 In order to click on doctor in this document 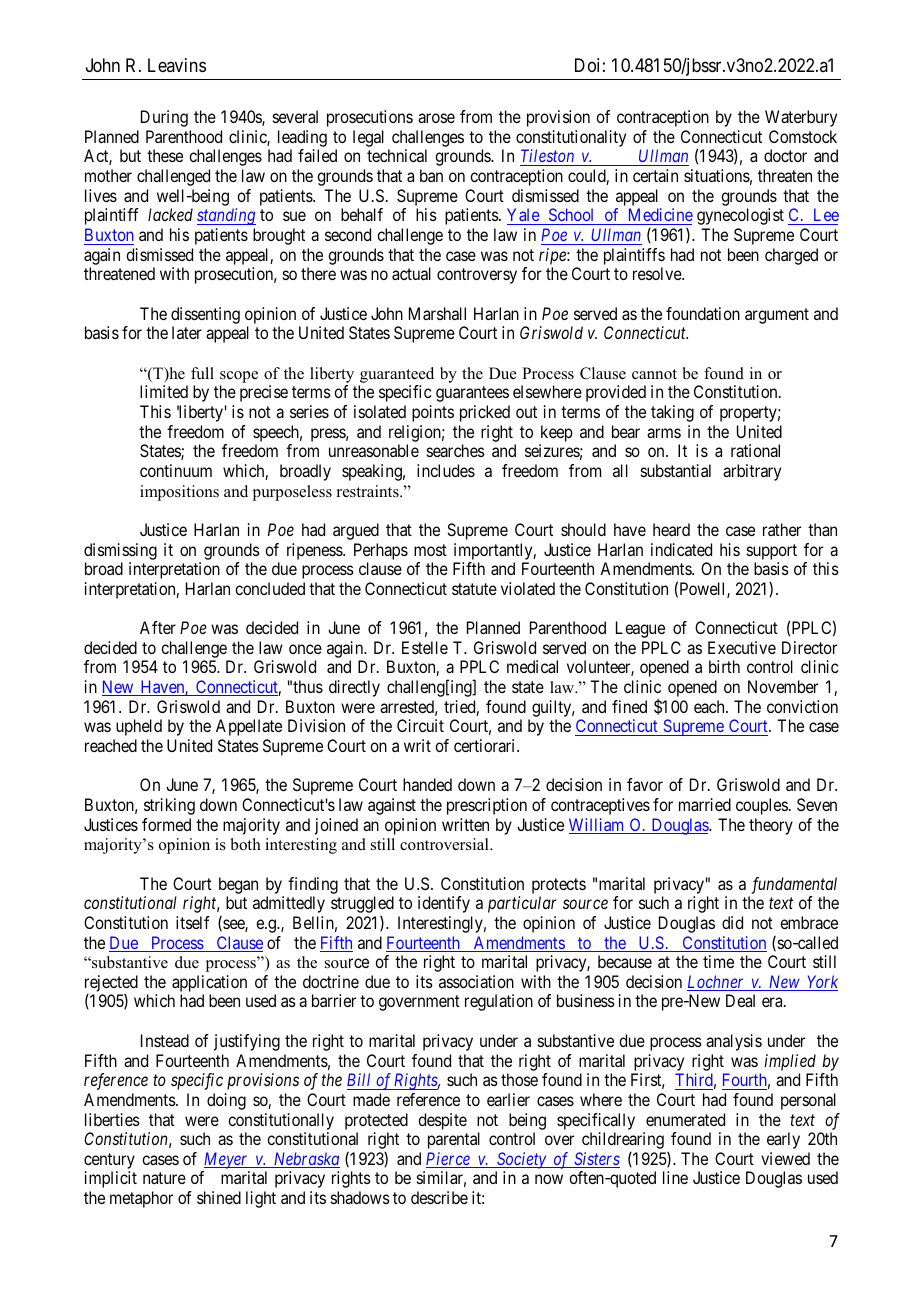, I will do `click(785, 155)`.
